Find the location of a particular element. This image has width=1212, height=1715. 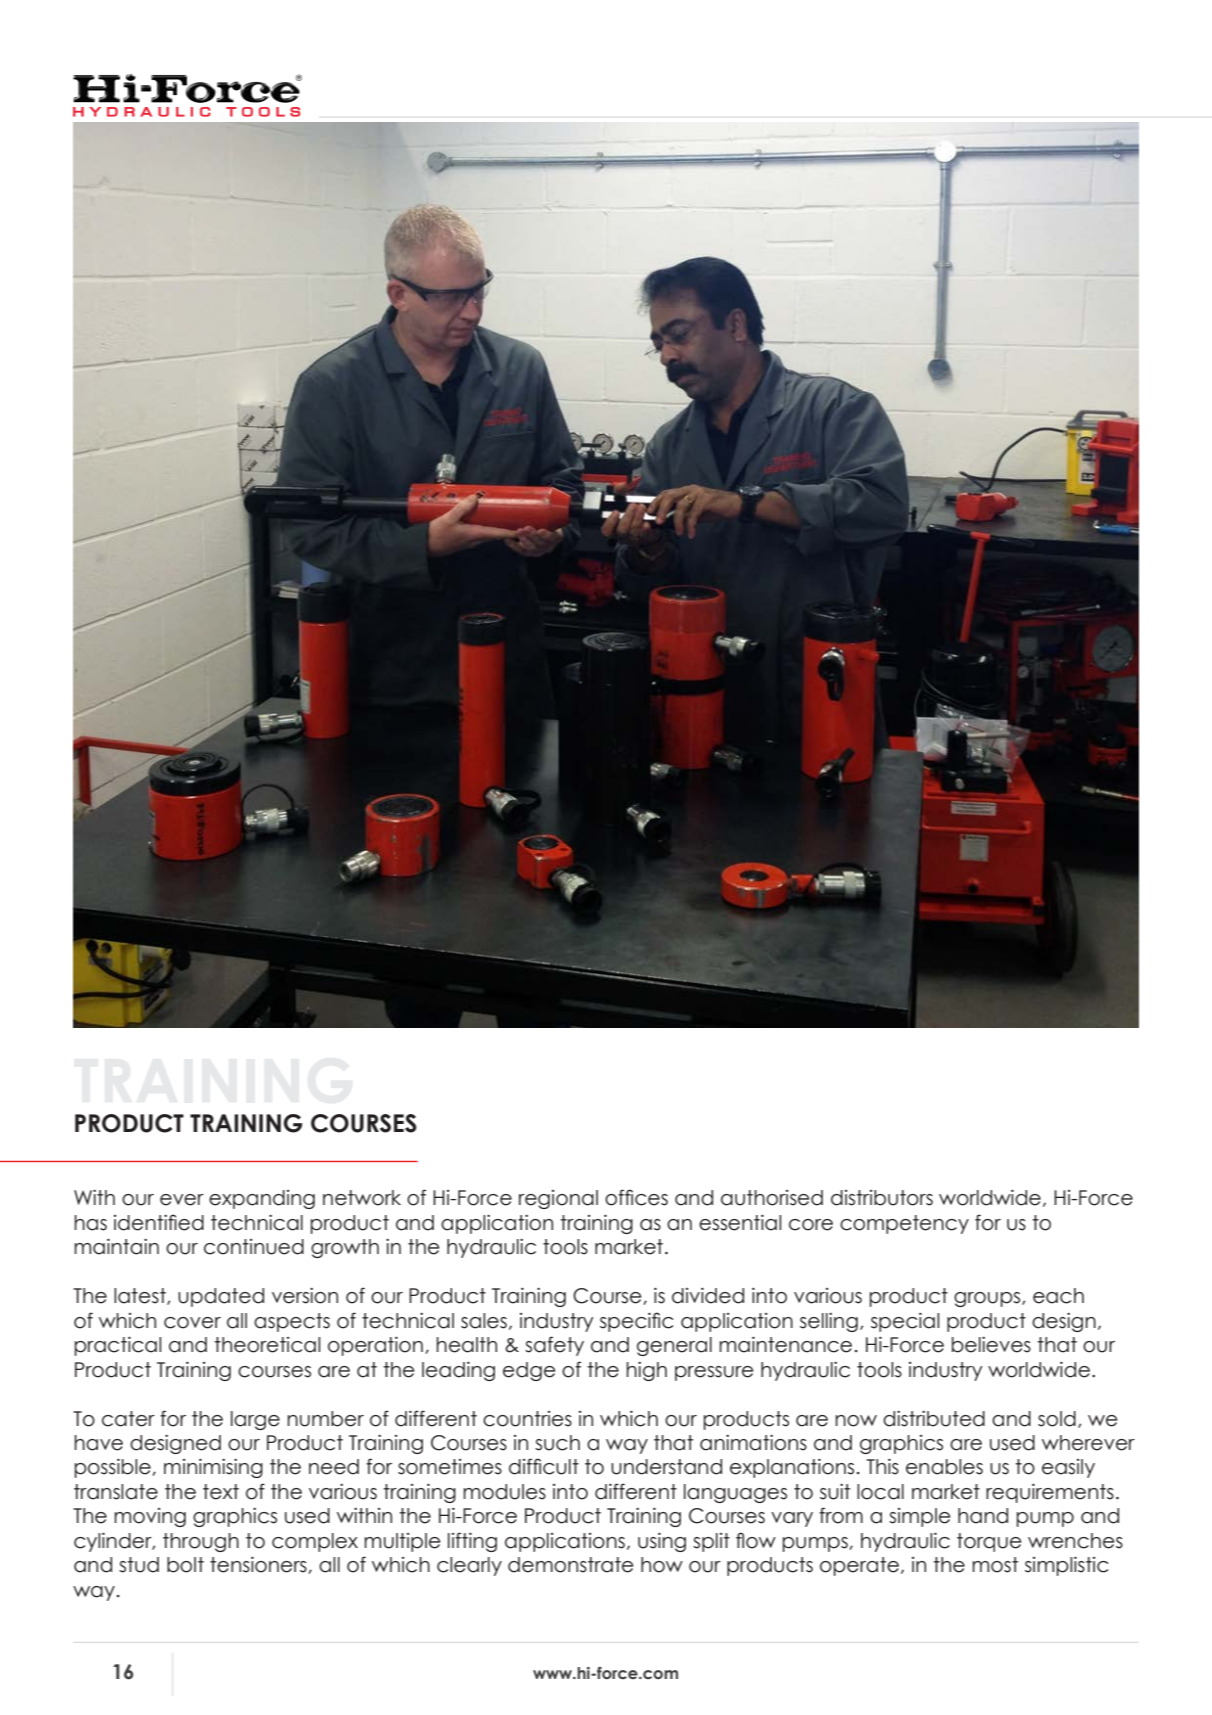

edge is located at coordinates (529, 1371).
